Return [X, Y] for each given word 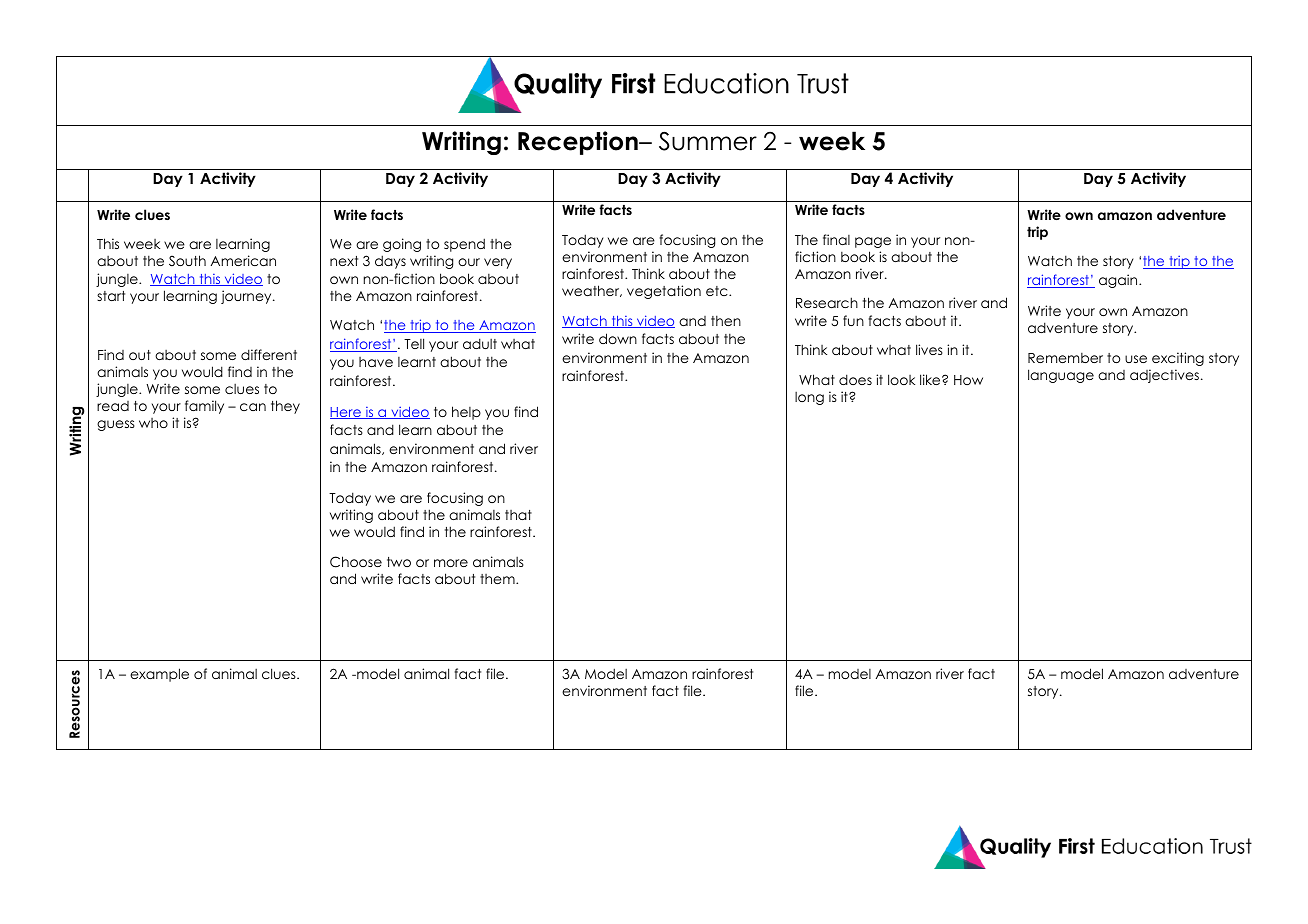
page [873, 242]
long [809, 398]
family [204, 407]
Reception [579, 143]
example [159, 675]
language [1061, 376]
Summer [708, 141]
